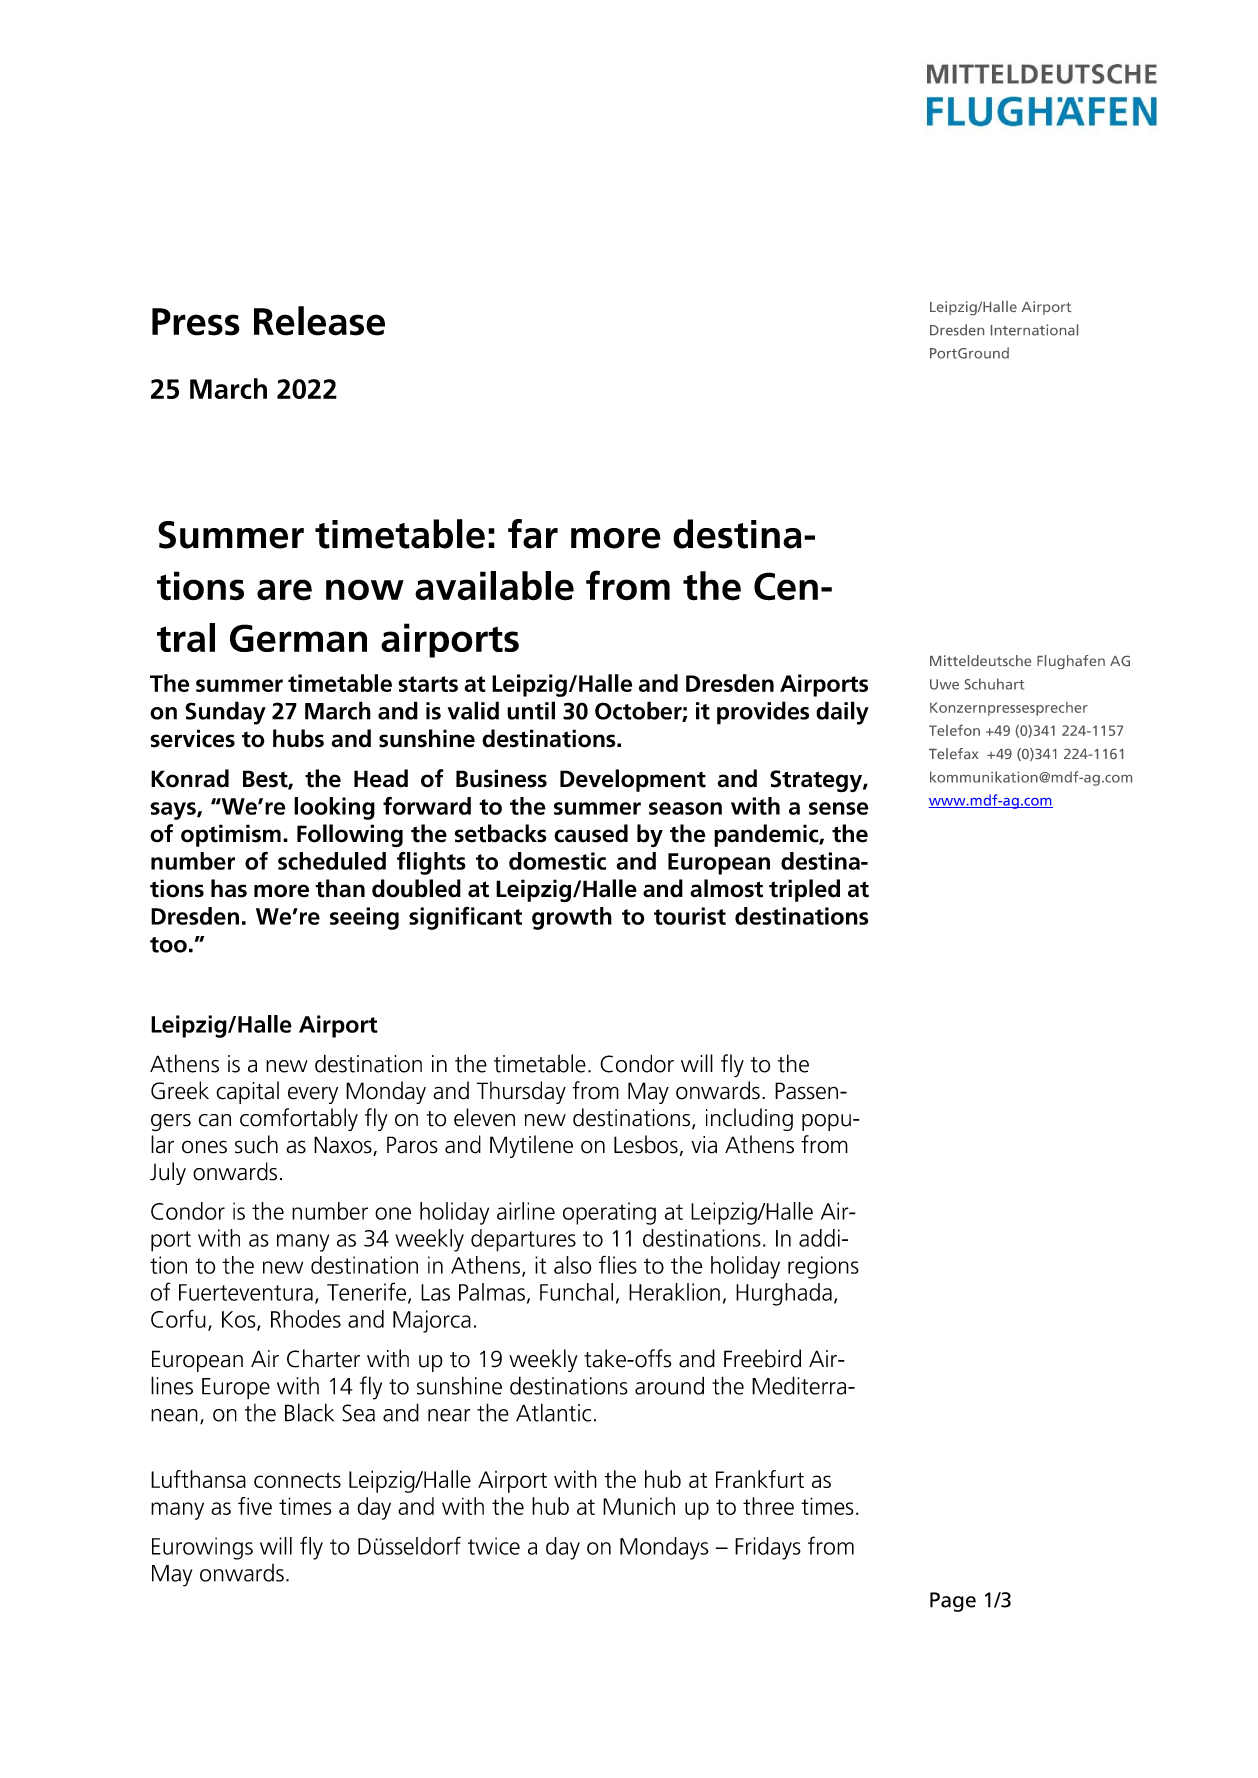  What do you see at coordinates (526, 1211) in the screenshot?
I see `airline` at bounding box center [526, 1211].
